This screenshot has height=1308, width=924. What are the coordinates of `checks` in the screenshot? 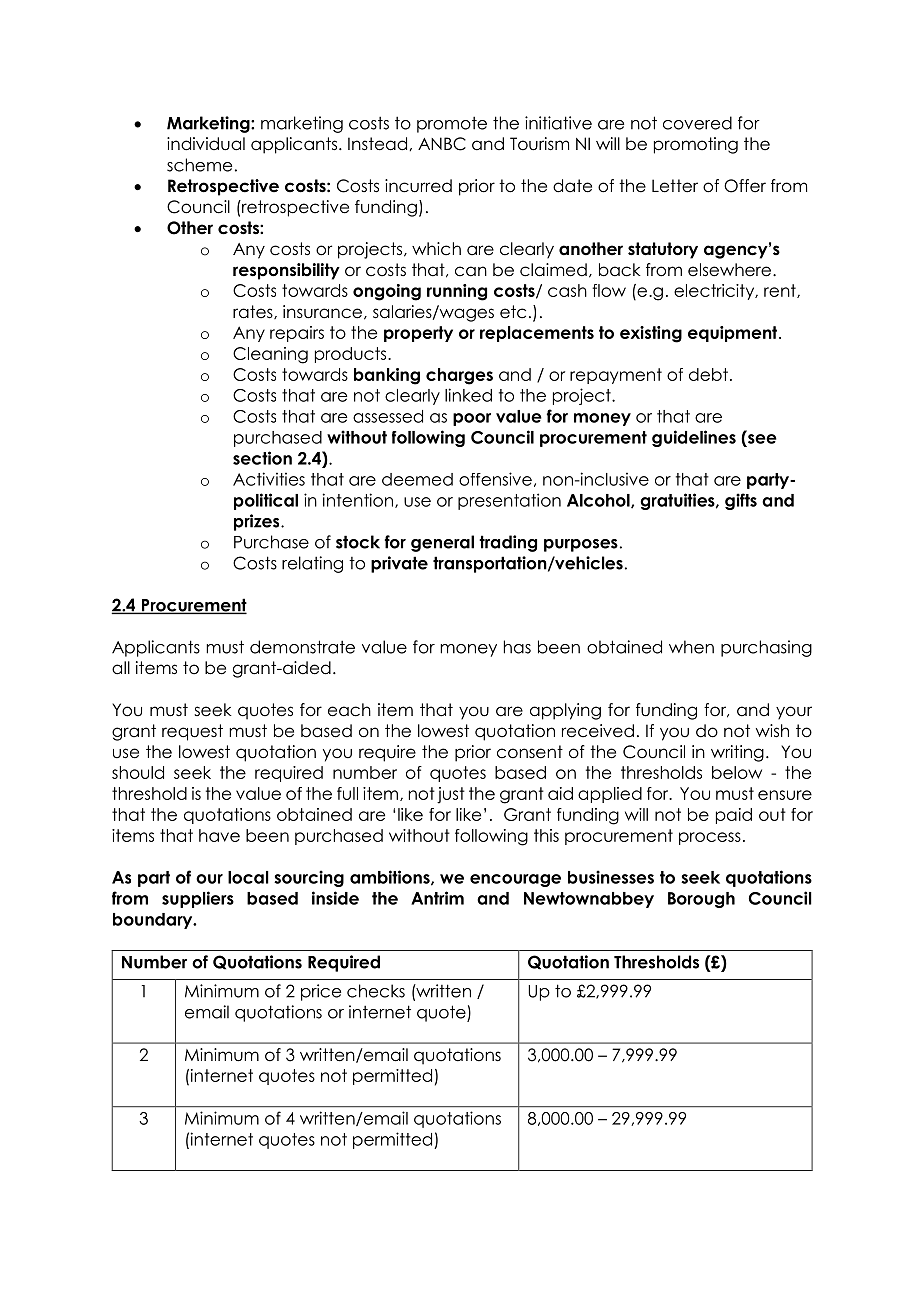 It's located at (376, 991).
